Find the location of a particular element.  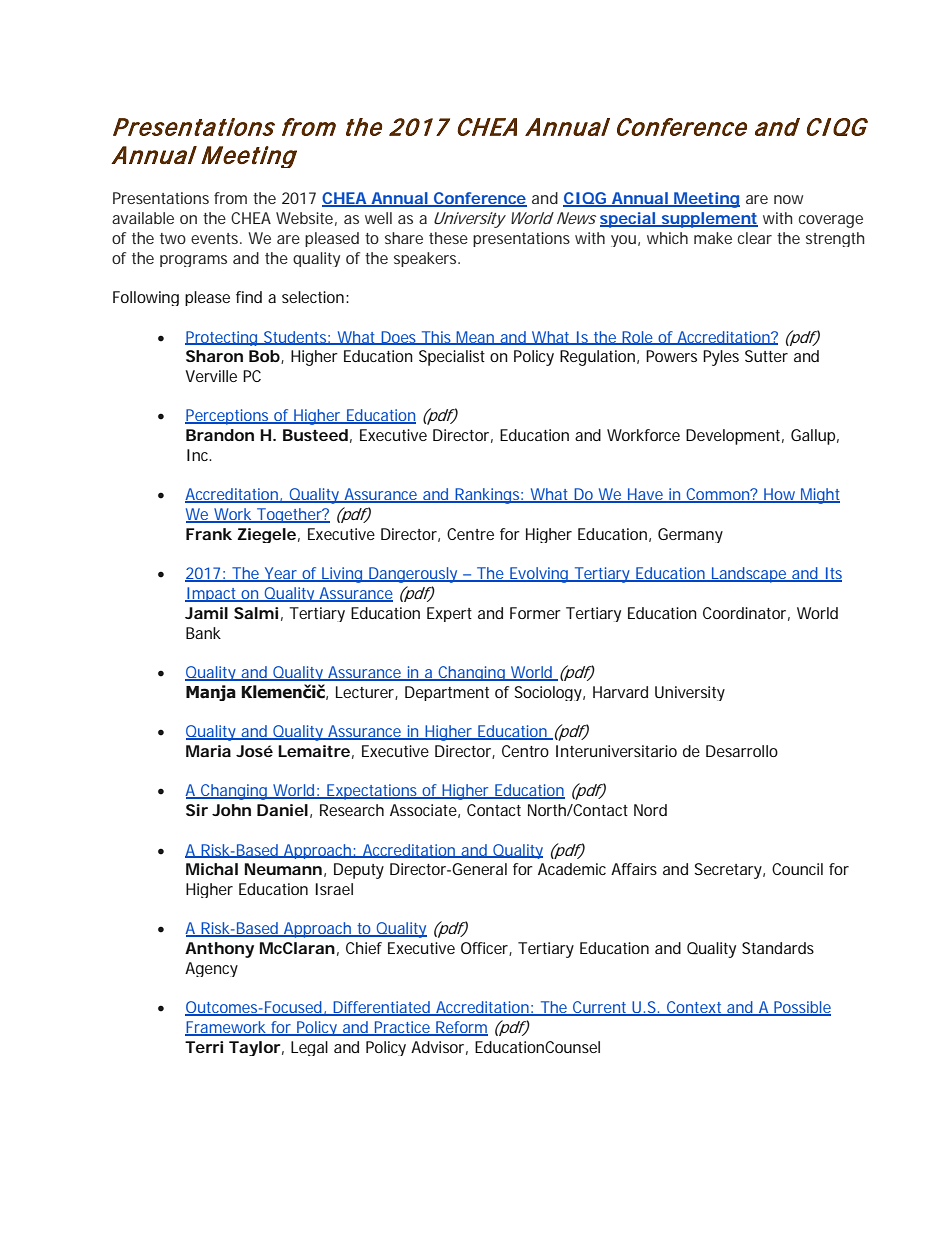

Nord is located at coordinates (650, 810).
